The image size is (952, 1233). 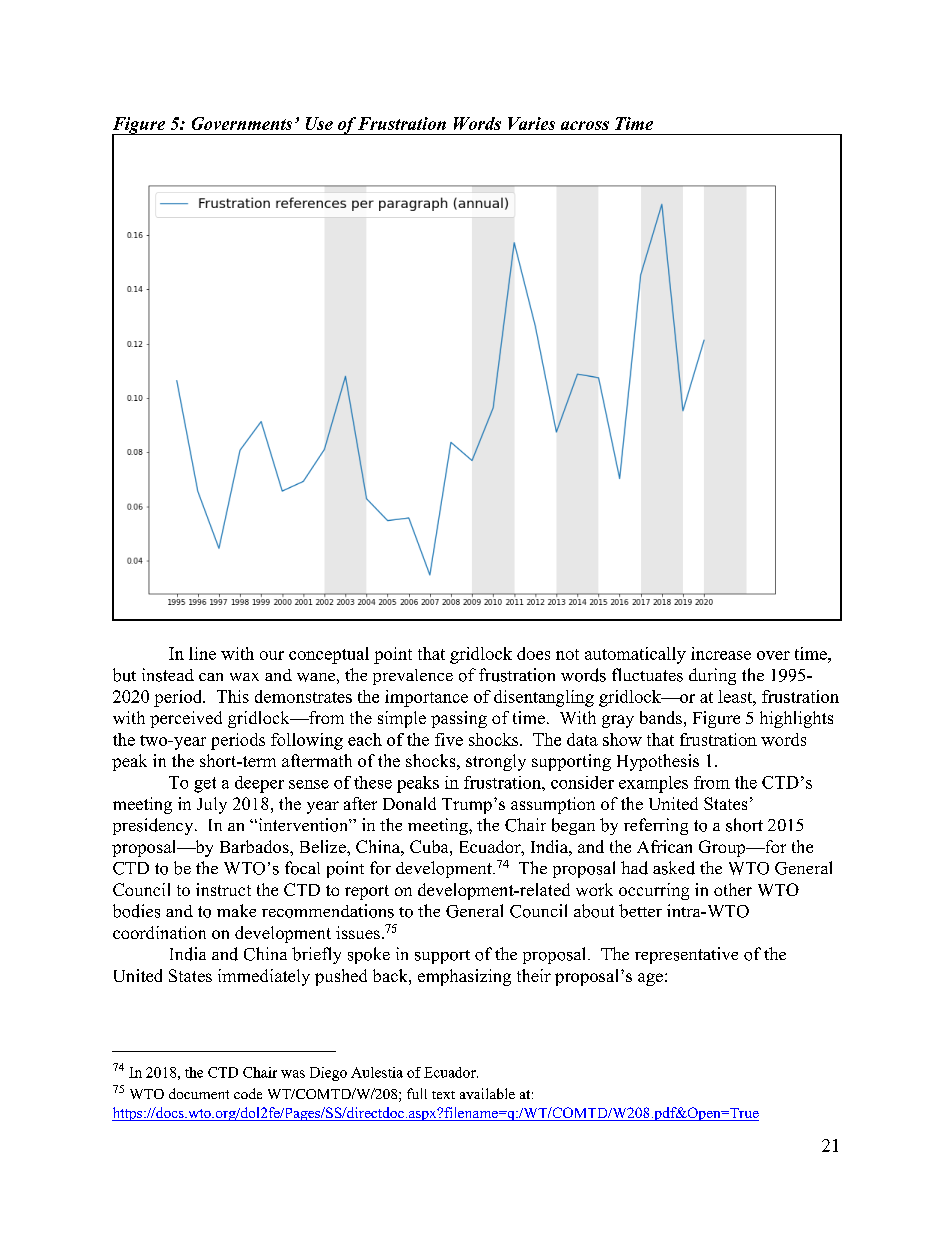 What do you see at coordinates (199, 1093) in the page?
I see `document` at bounding box center [199, 1093].
